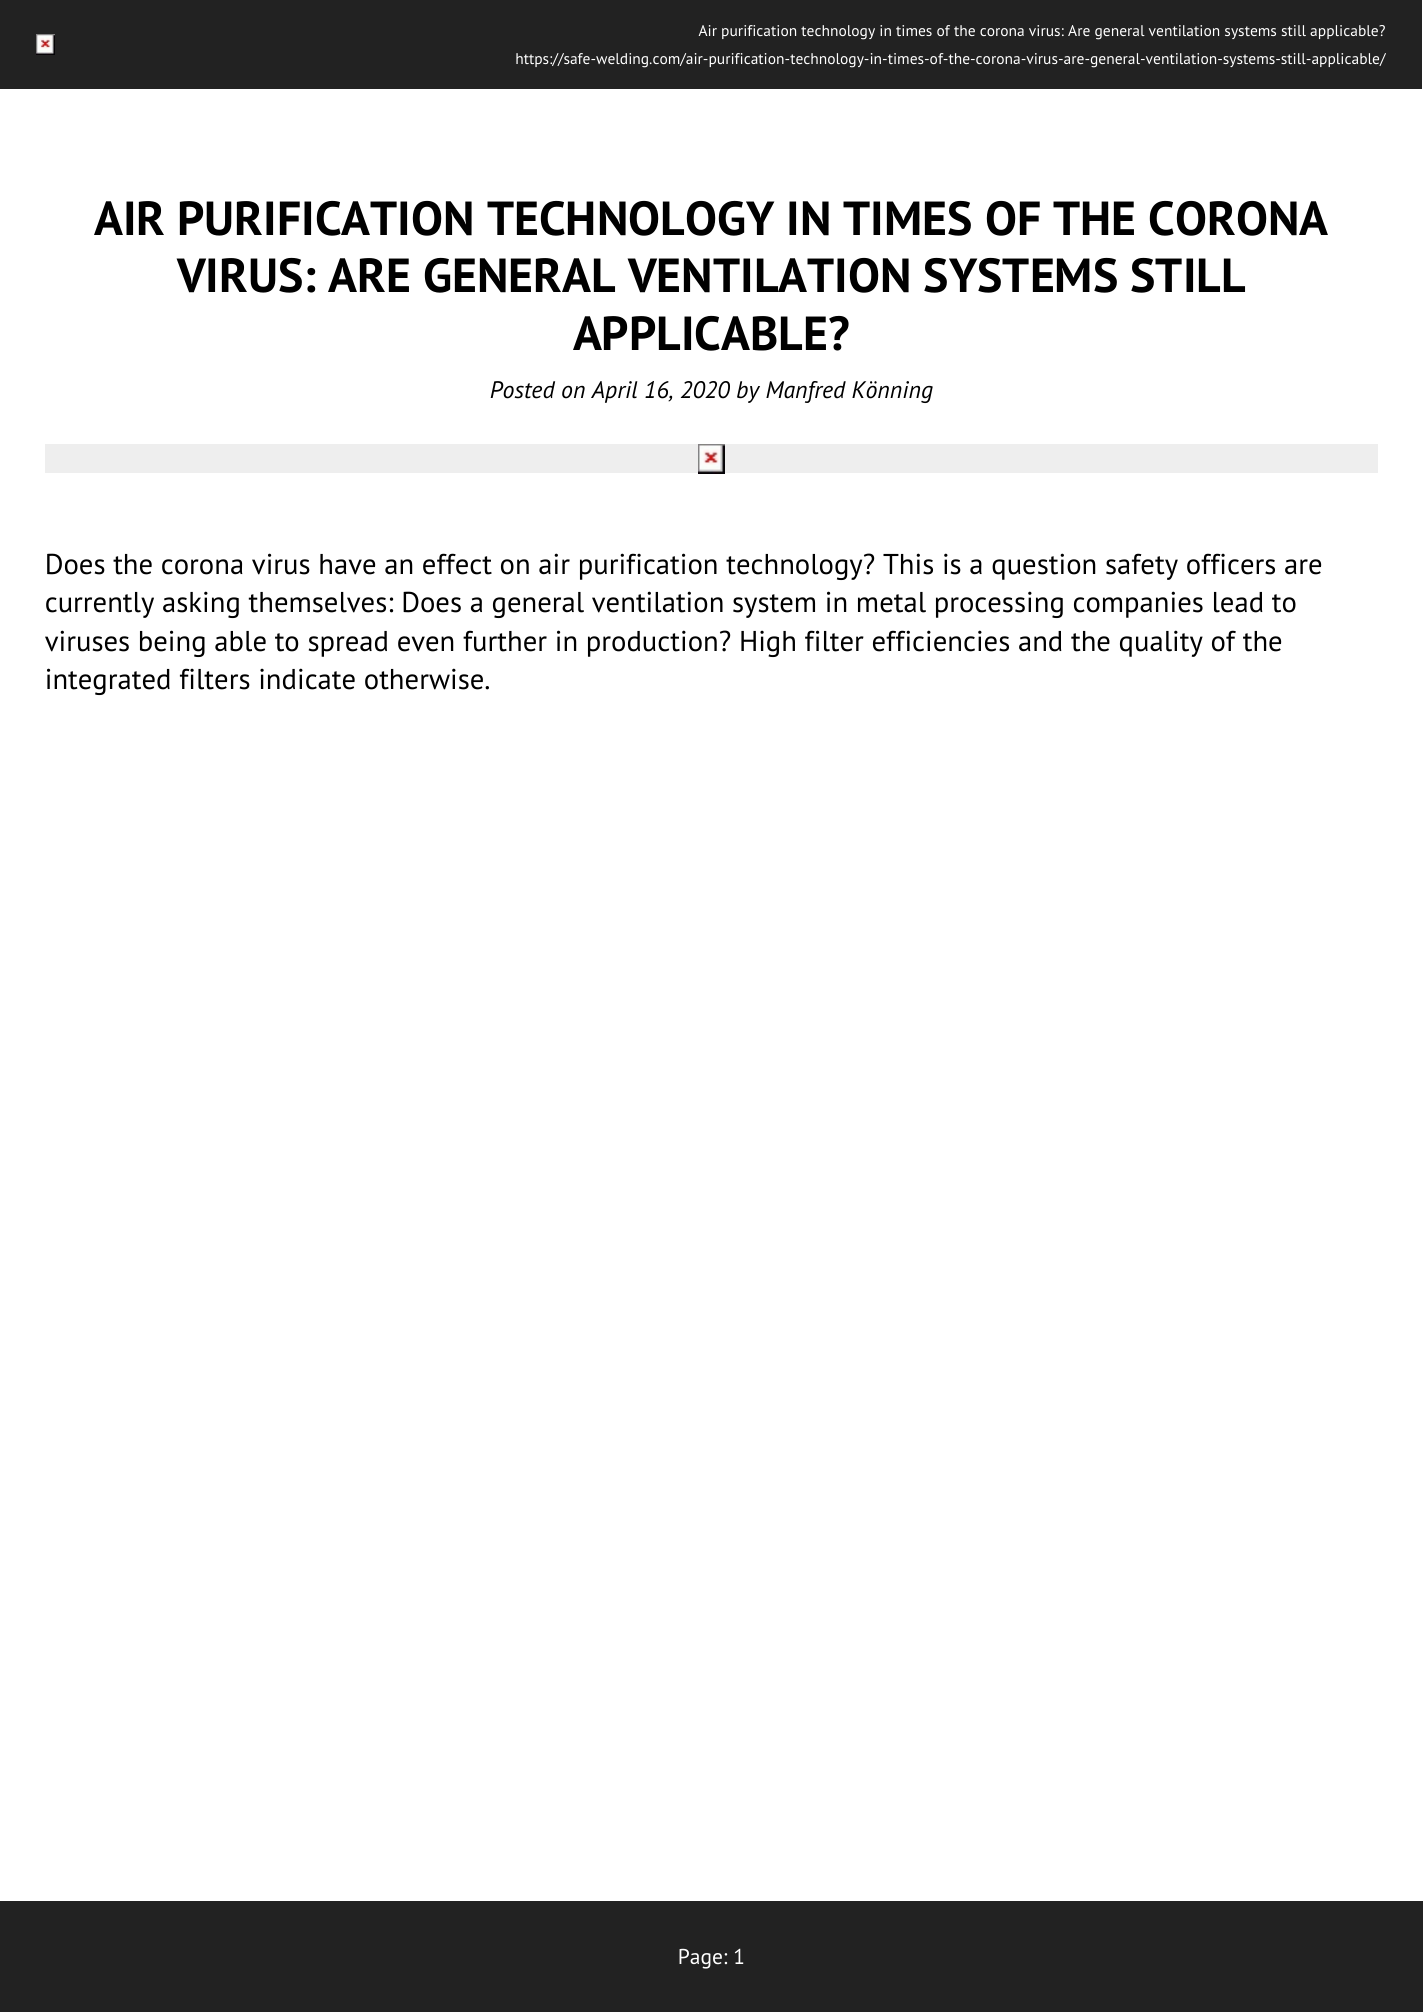 This image has height=2012, width=1423. What do you see at coordinates (768, 644) in the image?
I see `High` at bounding box center [768, 644].
